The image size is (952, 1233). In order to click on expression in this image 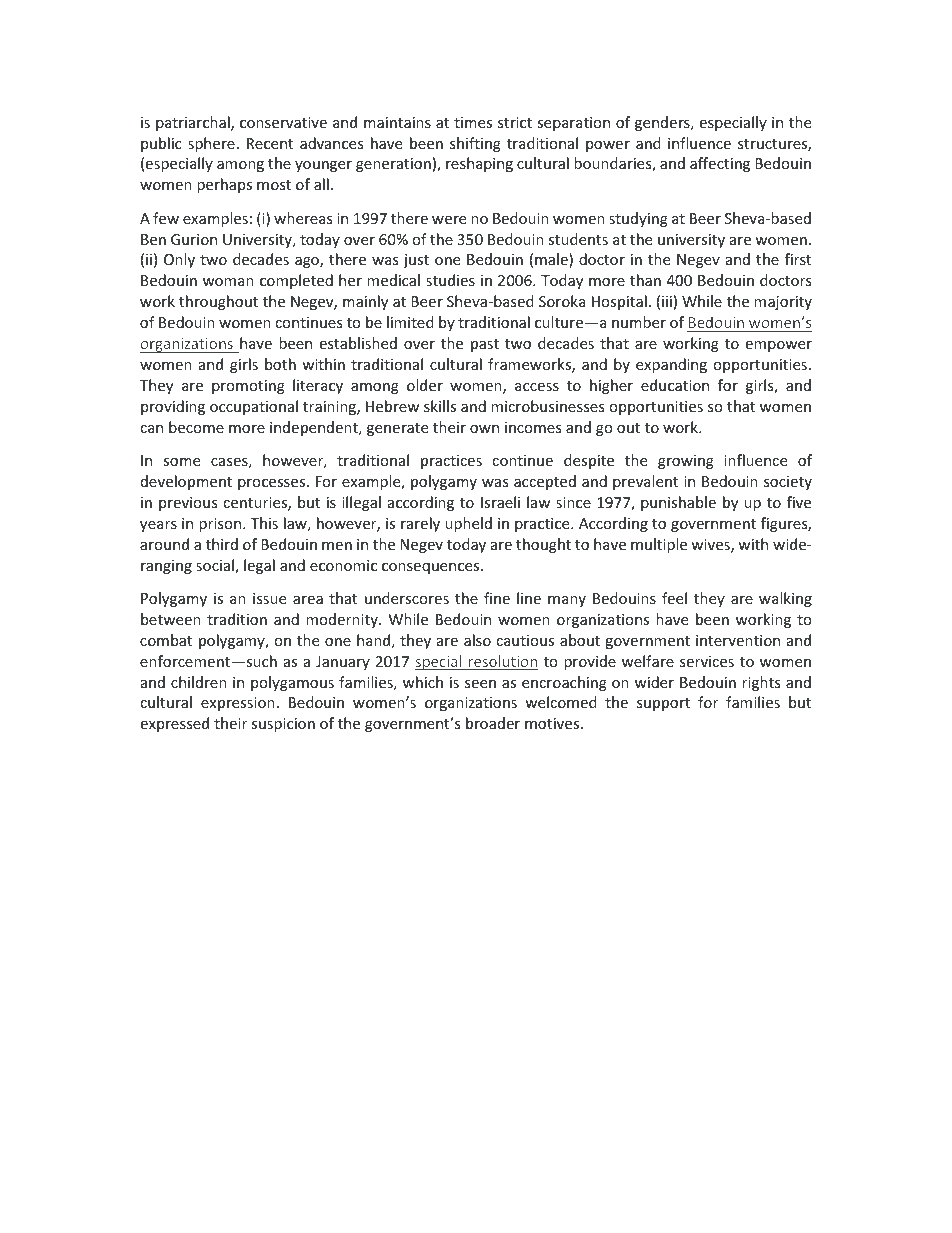, I will do `click(238, 704)`.
